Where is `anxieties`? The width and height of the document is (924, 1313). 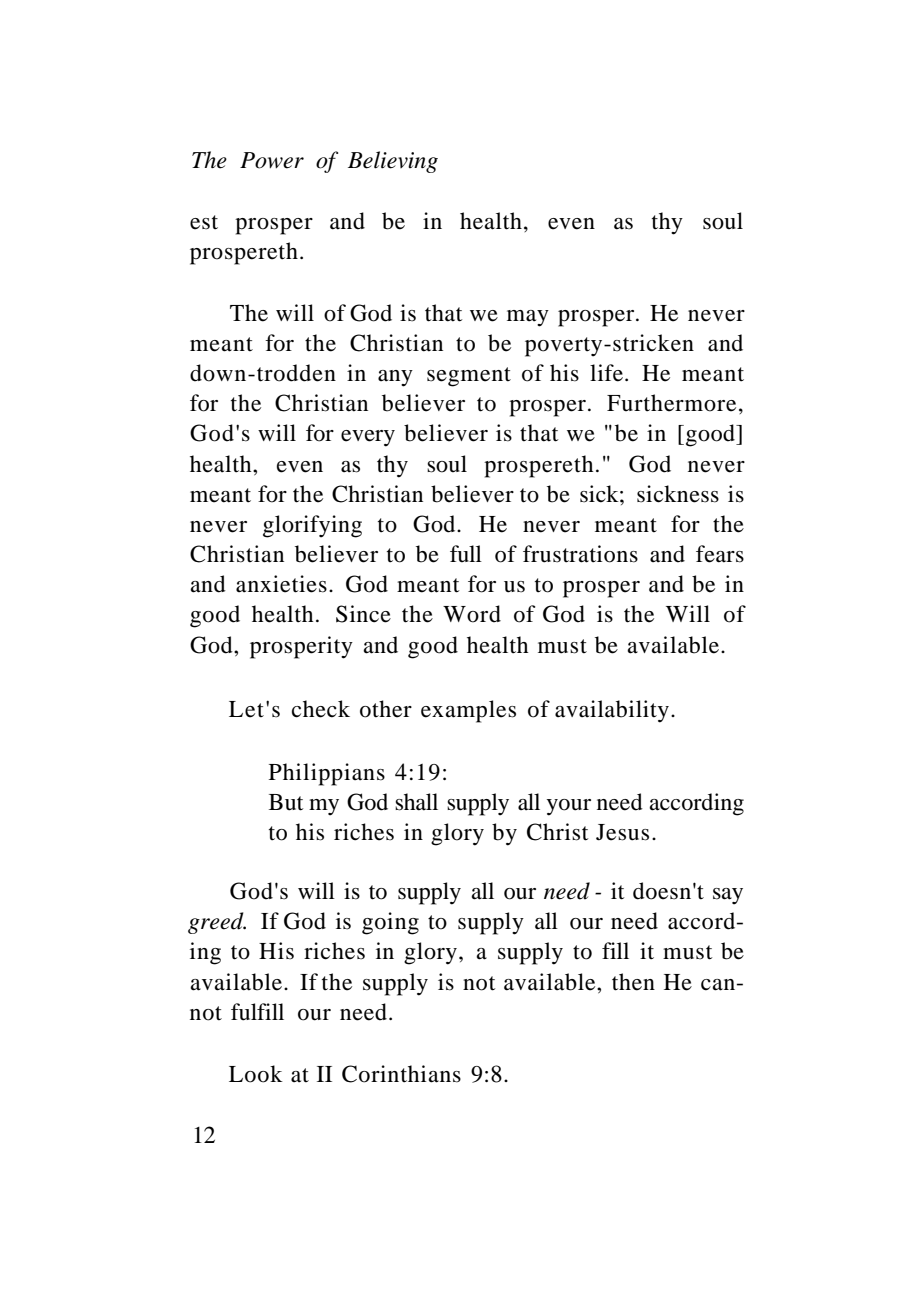 anxieties is located at coordinates (281, 584).
